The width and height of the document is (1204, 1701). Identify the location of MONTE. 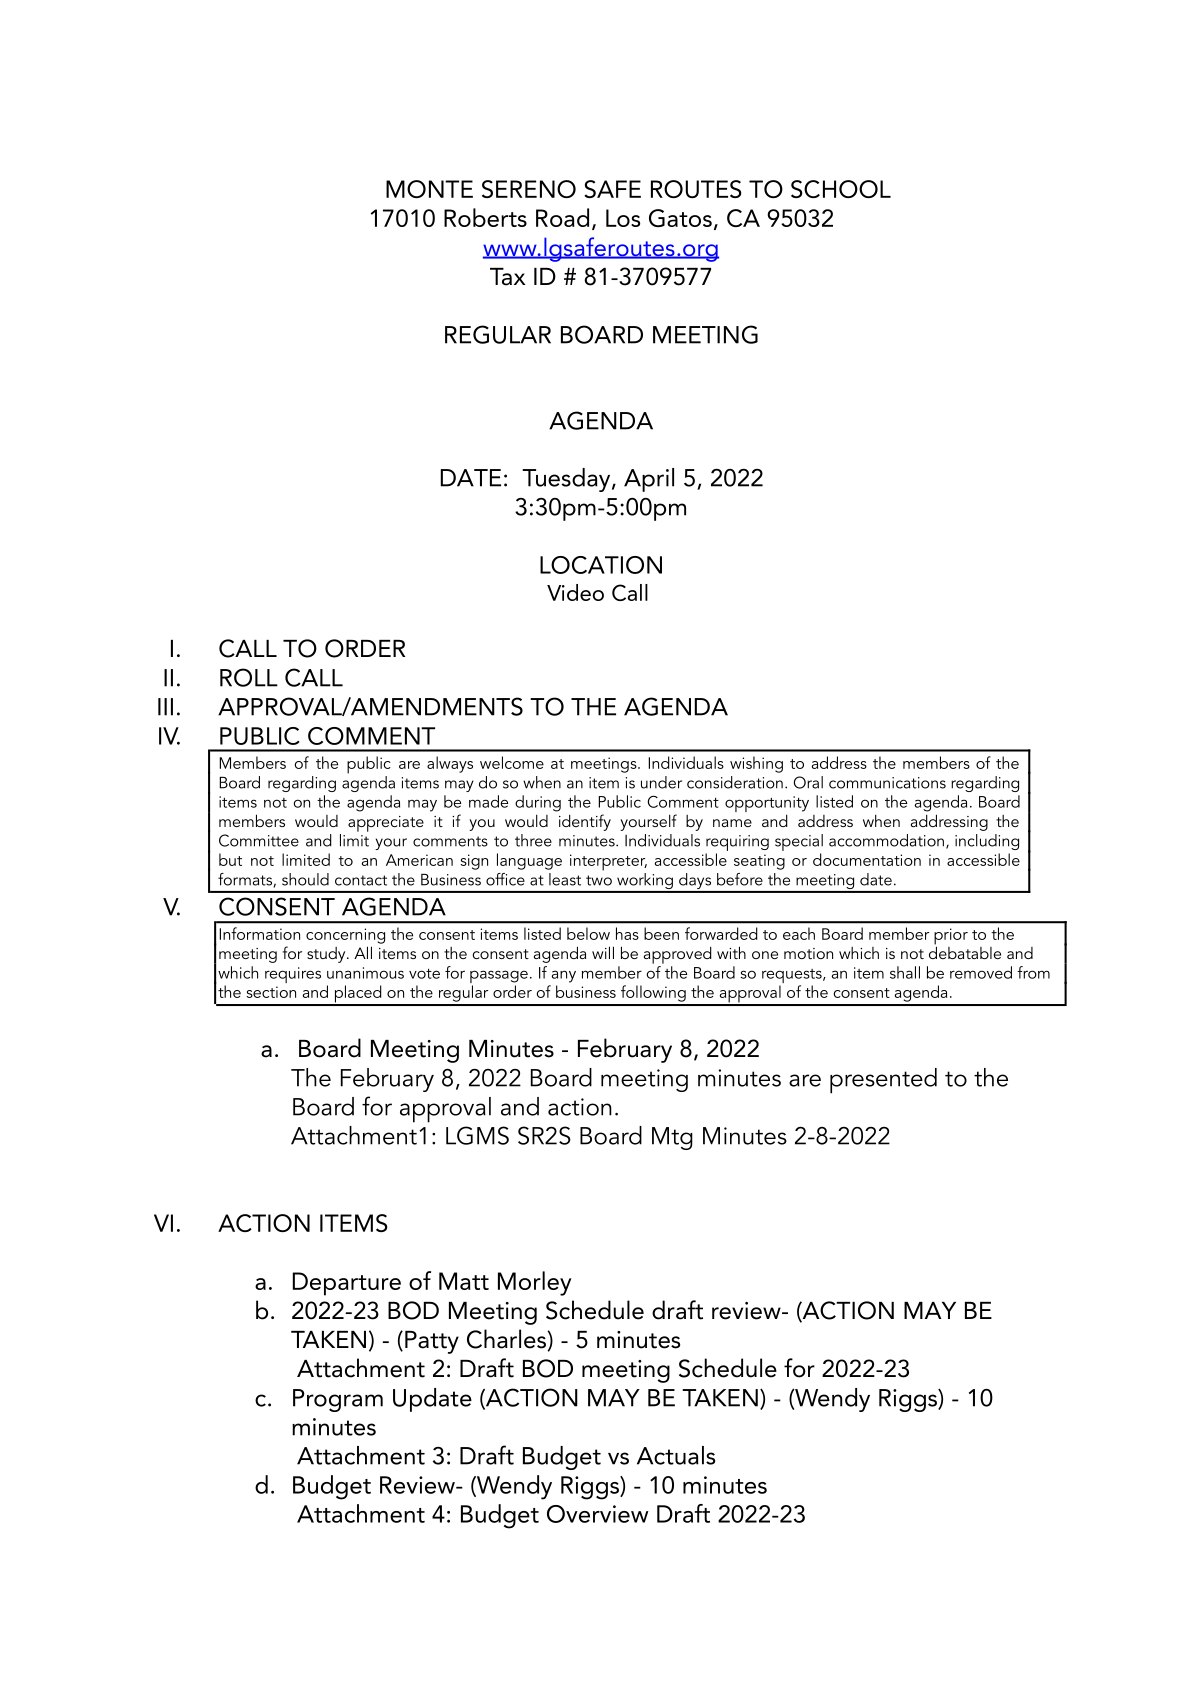
(429, 189).
